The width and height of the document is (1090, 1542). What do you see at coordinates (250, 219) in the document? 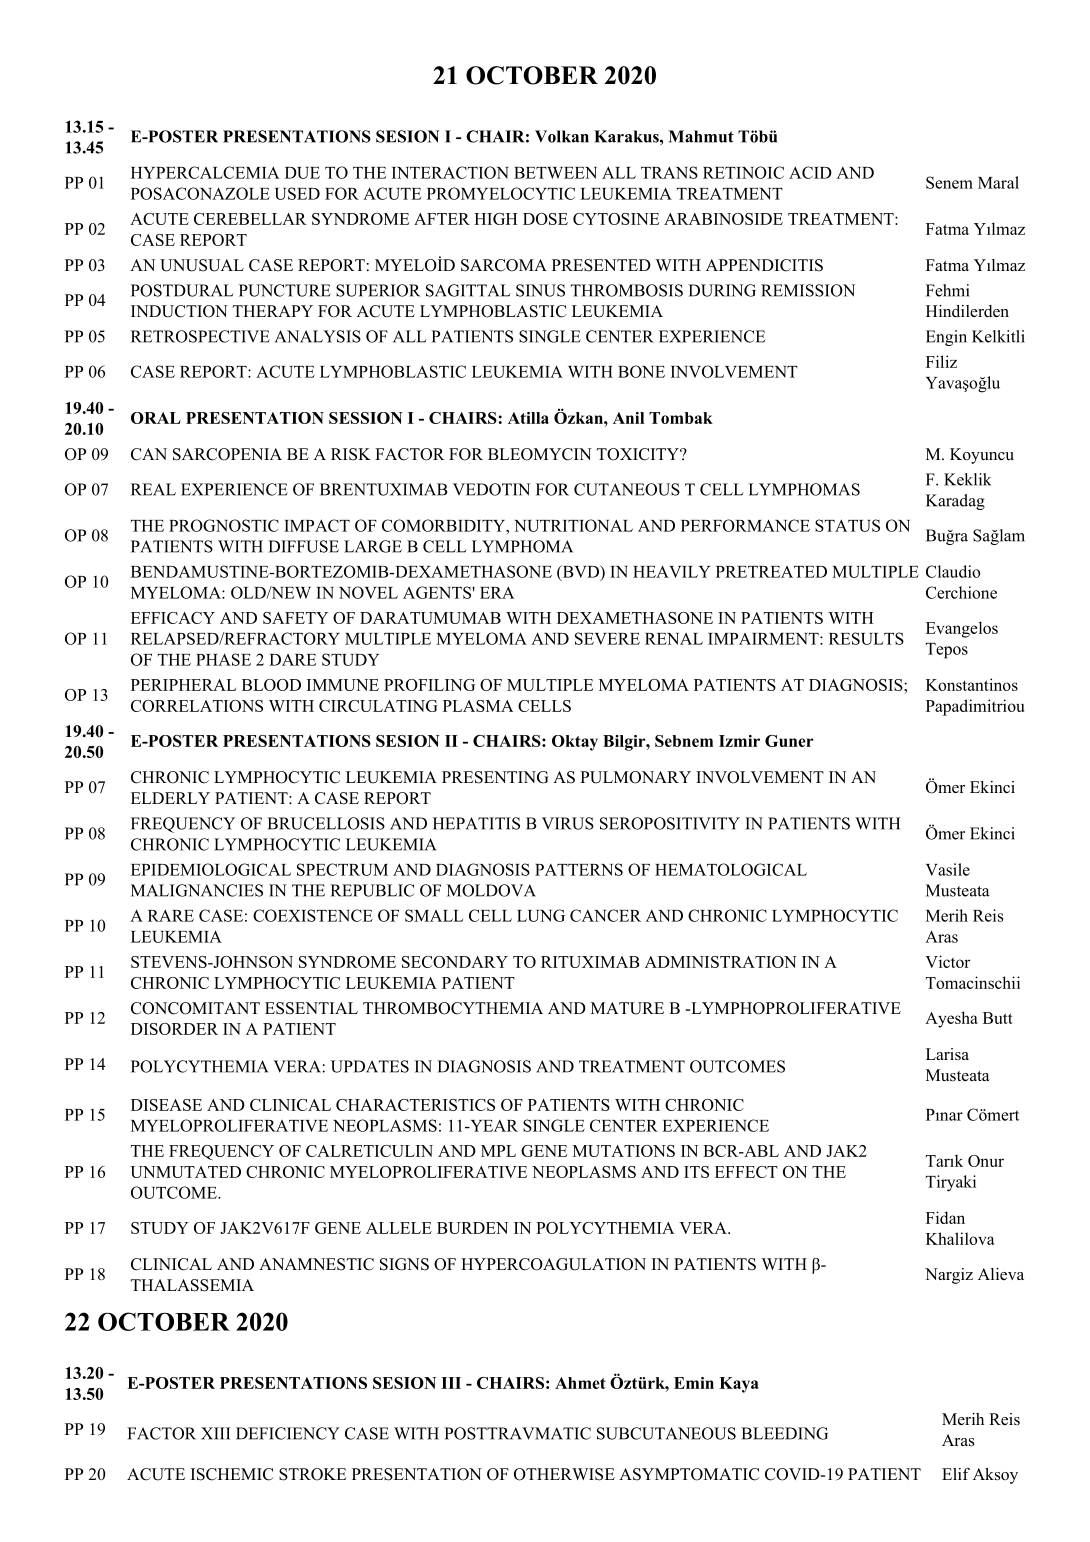
I see `CEREBELLAR` at bounding box center [250, 219].
